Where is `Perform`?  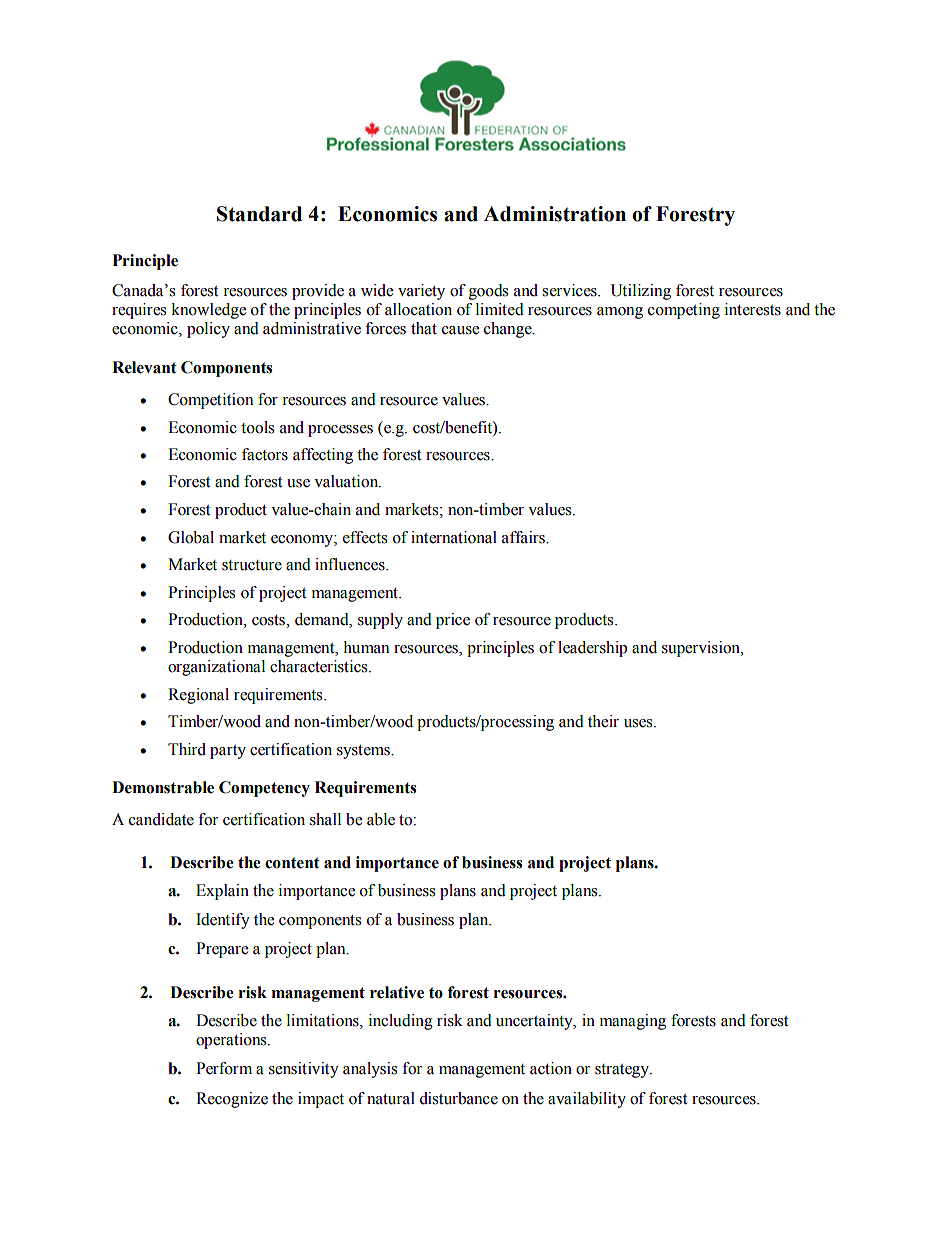
Perform is located at coordinates (224, 1068).
